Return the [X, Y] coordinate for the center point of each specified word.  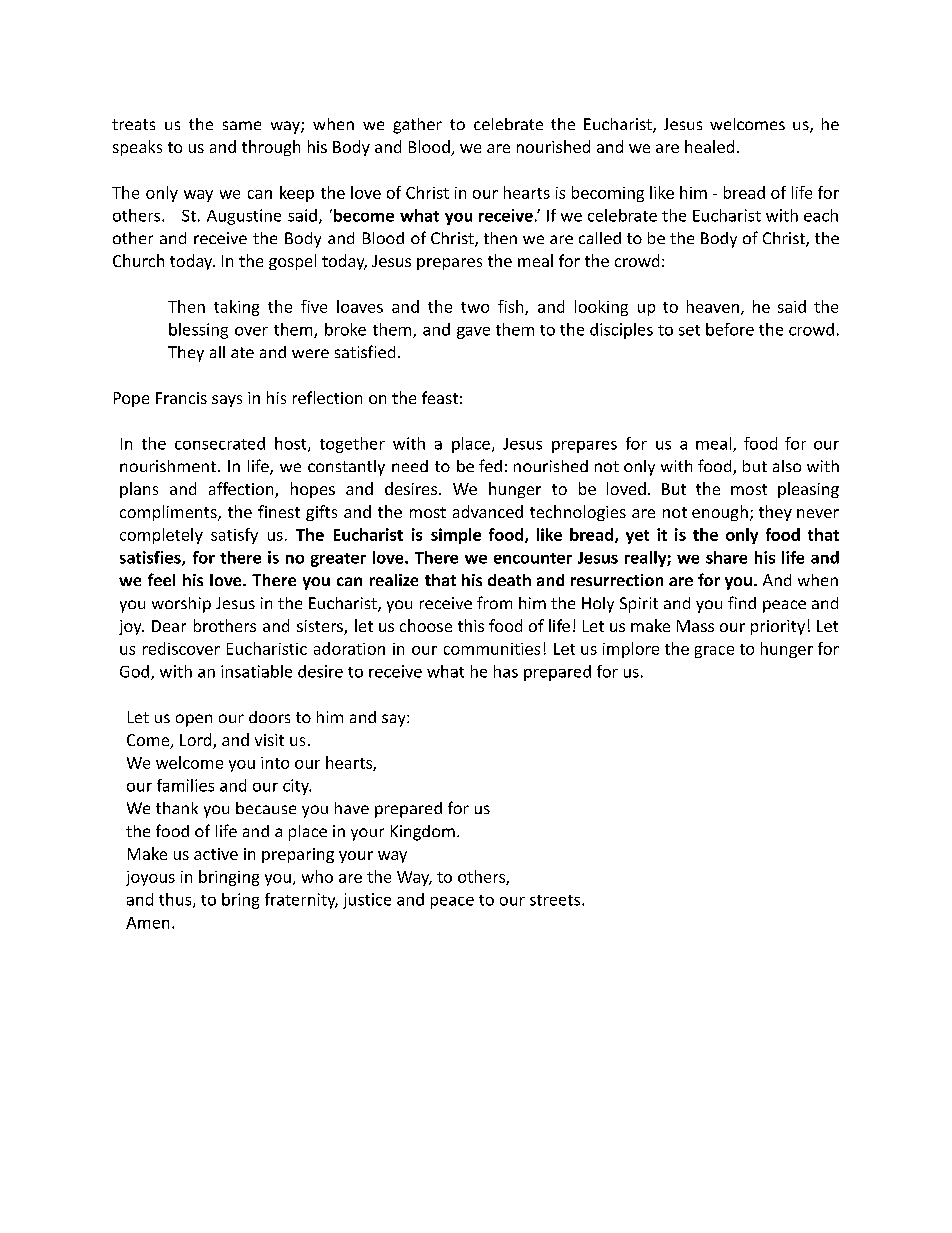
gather [417, 126]
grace [714, 652]
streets [556, 900]
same [242, 125]
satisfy [234, 536]
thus [176, 900]
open [194, 720]
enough [720, 513]
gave [473, 333]
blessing [198, 331]
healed [709, 146]
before [730, 329]
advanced [488, 511]
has [506, 671]
